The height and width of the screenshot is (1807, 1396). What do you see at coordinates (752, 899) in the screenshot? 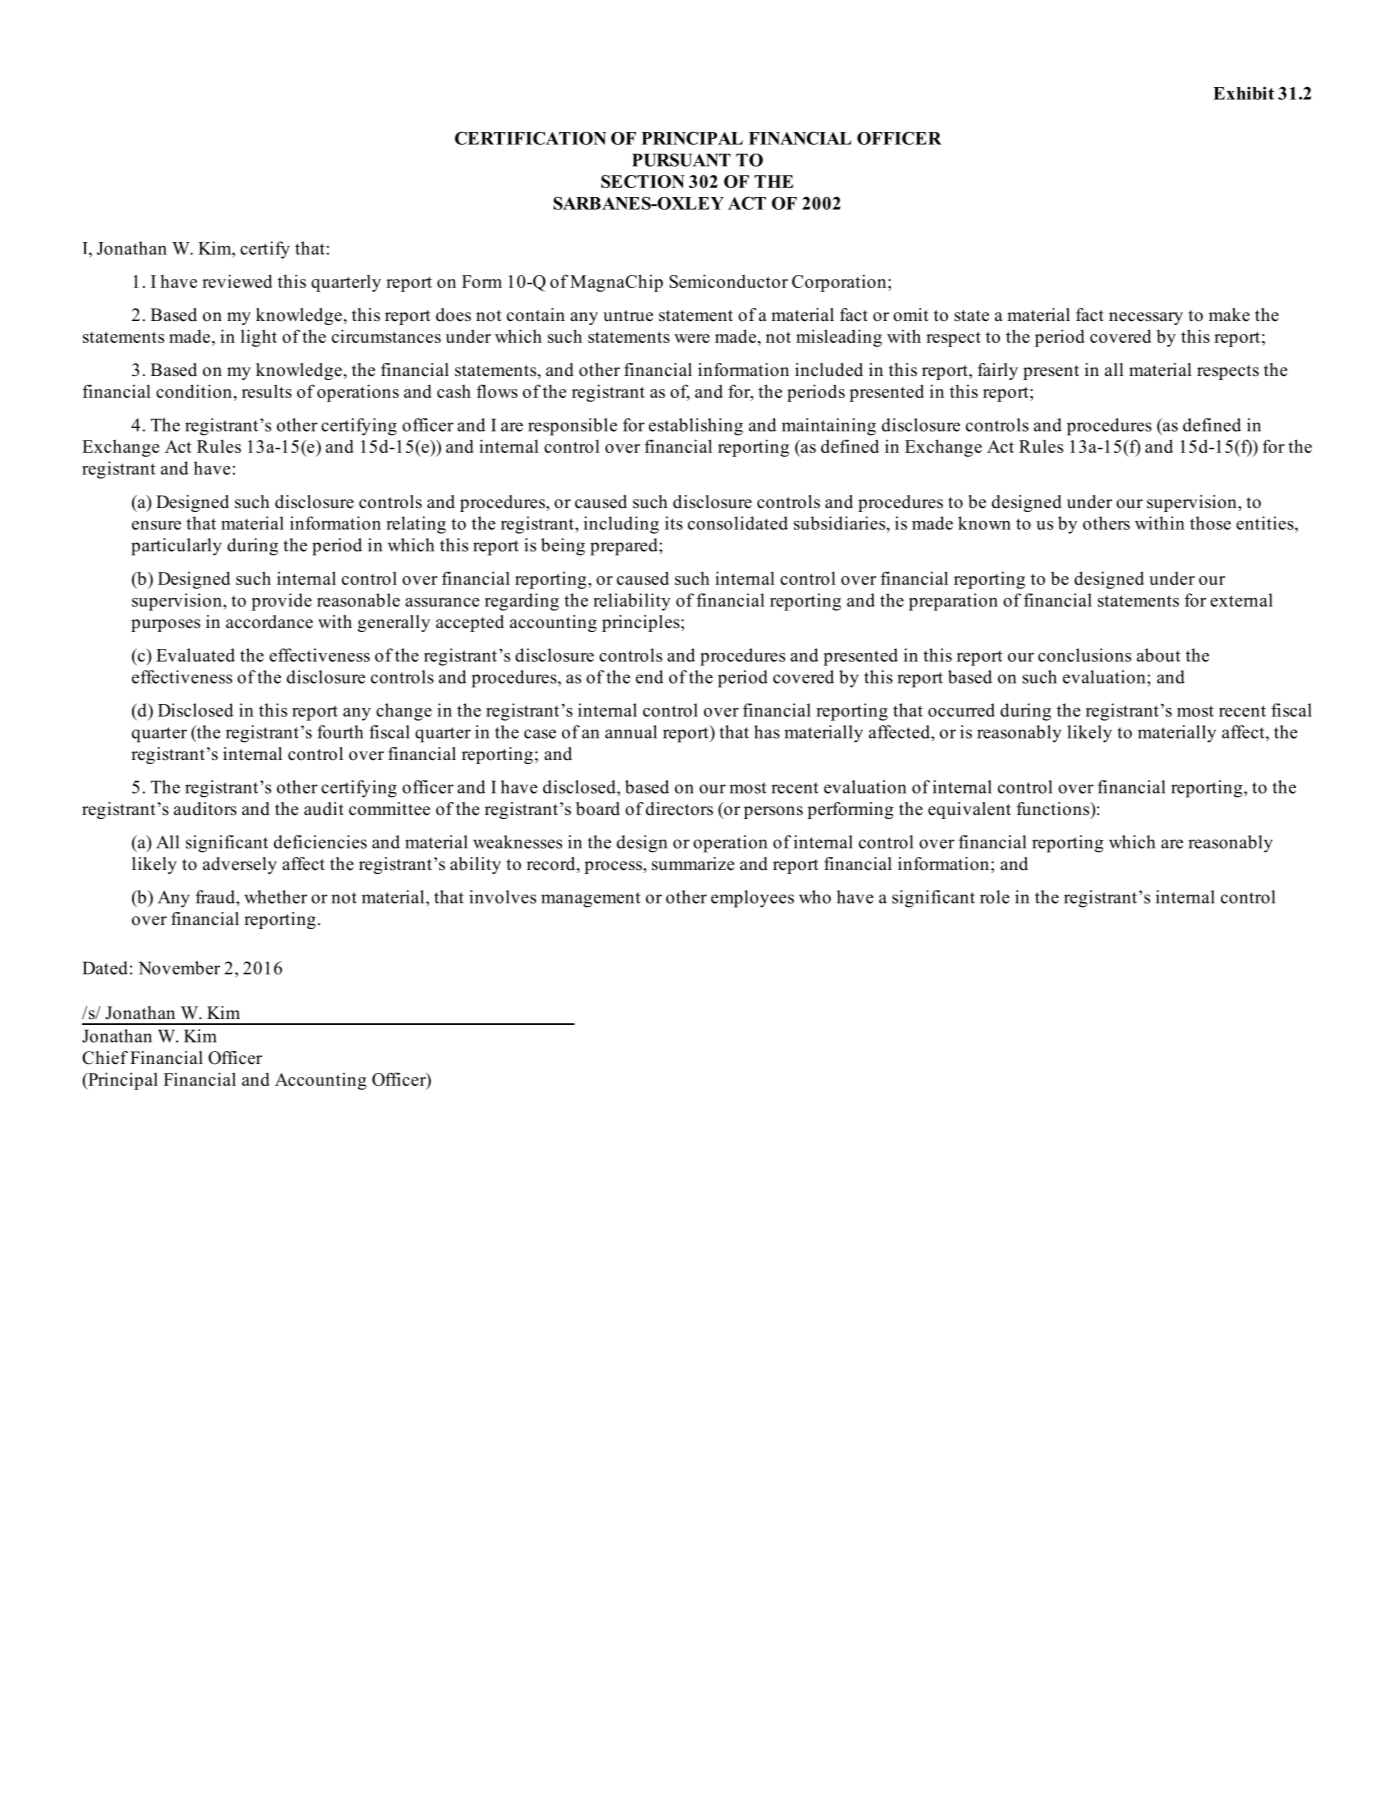
I see `employees` at bounding box center [752, 899].
